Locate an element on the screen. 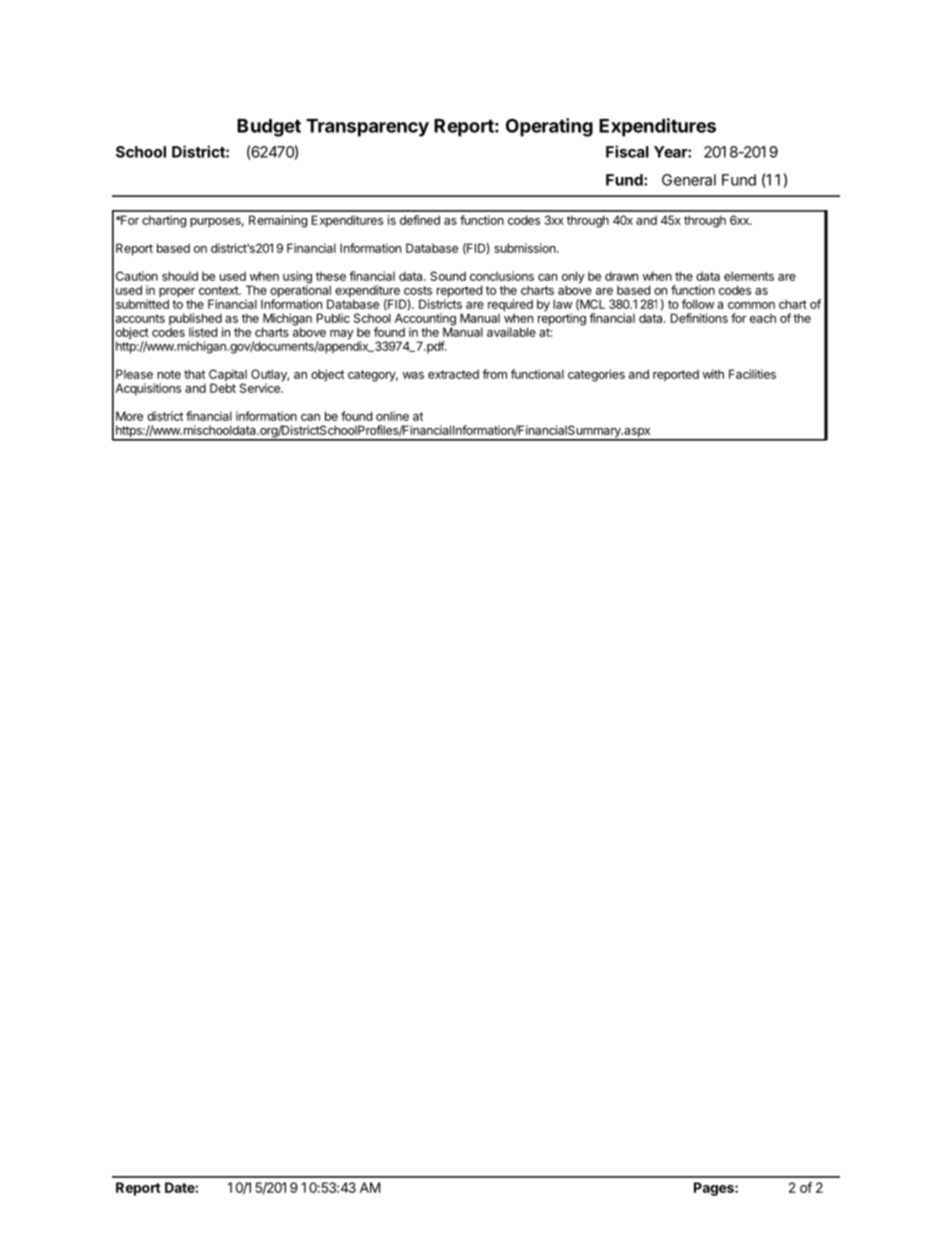 This screenshot has height=1233, width=952. Year is located at coordinates (671, 152).
